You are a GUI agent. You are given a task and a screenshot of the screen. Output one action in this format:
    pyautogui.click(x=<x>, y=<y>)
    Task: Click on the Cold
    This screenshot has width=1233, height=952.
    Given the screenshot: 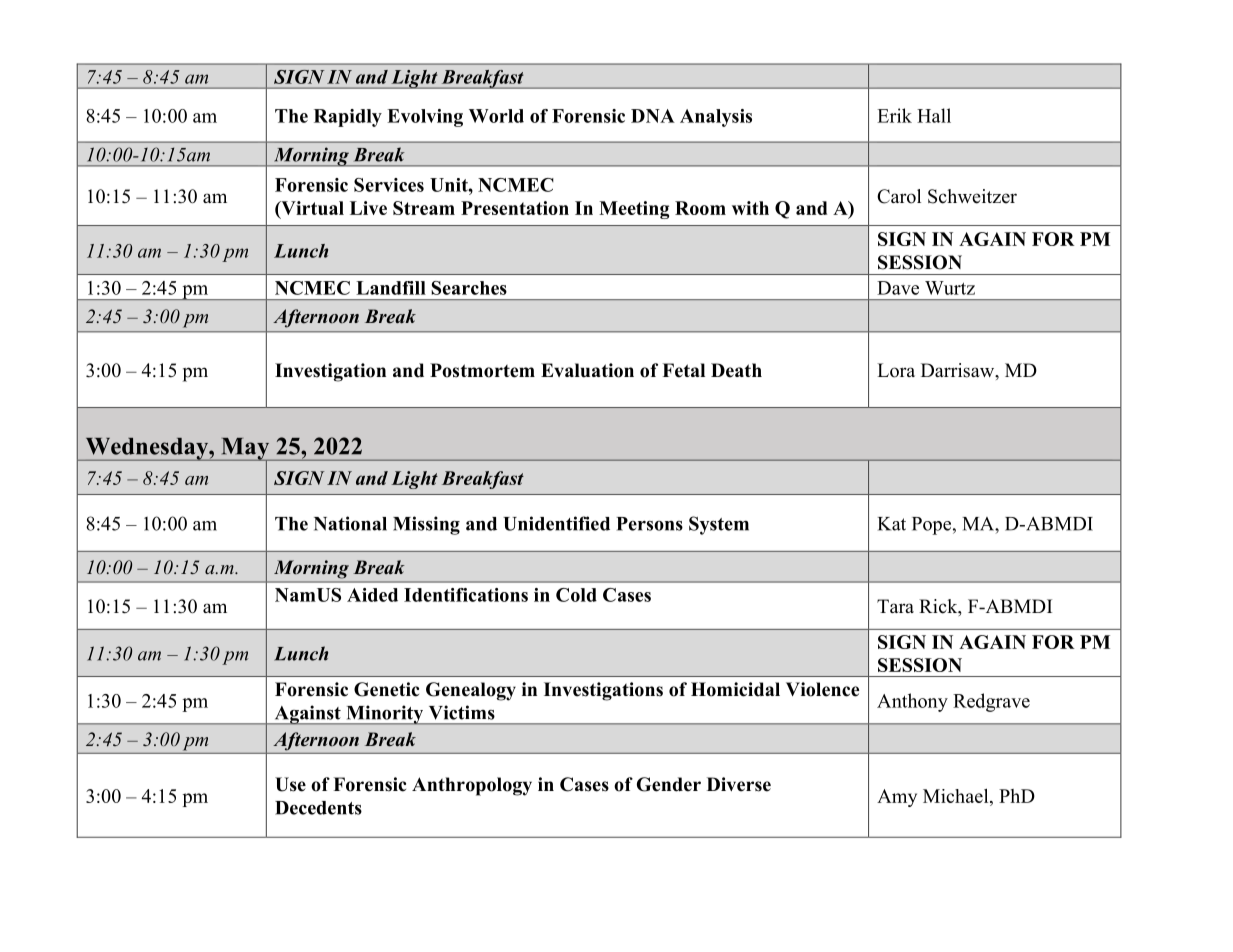 What is the action you would take?
    pyautogui.click(x=576, y=595)
